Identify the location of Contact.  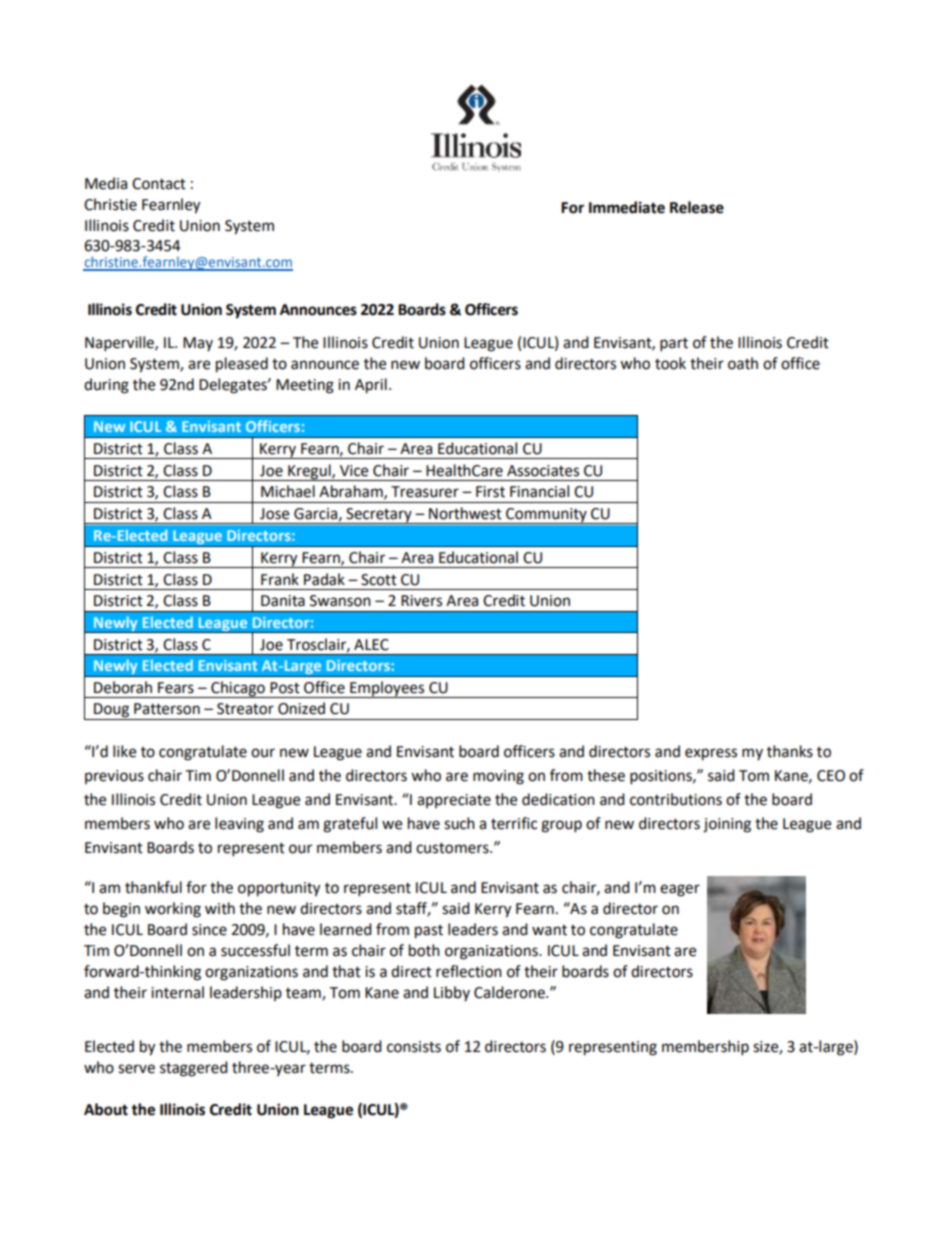
(159, 184).
